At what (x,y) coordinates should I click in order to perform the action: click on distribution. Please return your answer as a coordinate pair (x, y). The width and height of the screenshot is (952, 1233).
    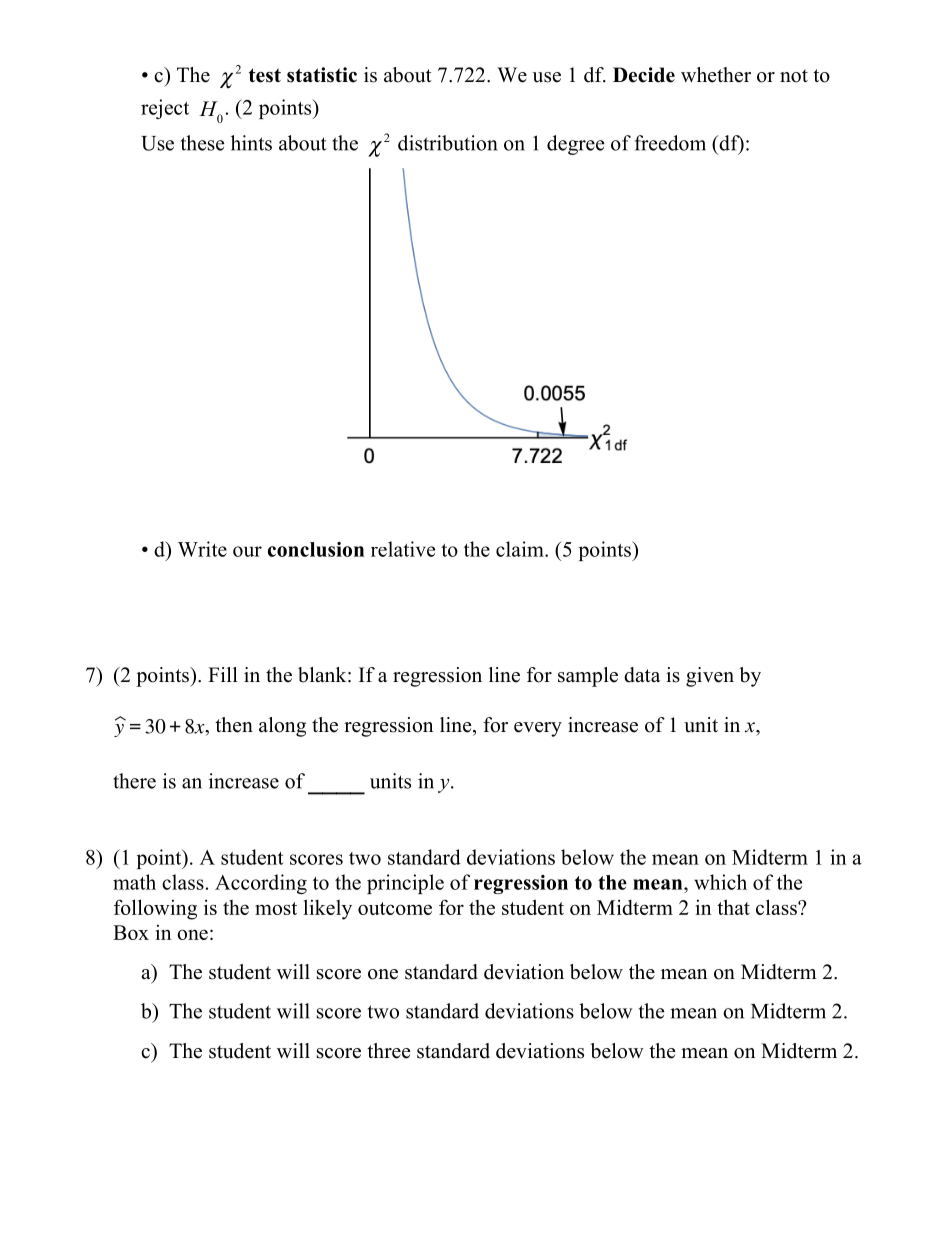
    Looking at the image, I should click on (447, 143).
